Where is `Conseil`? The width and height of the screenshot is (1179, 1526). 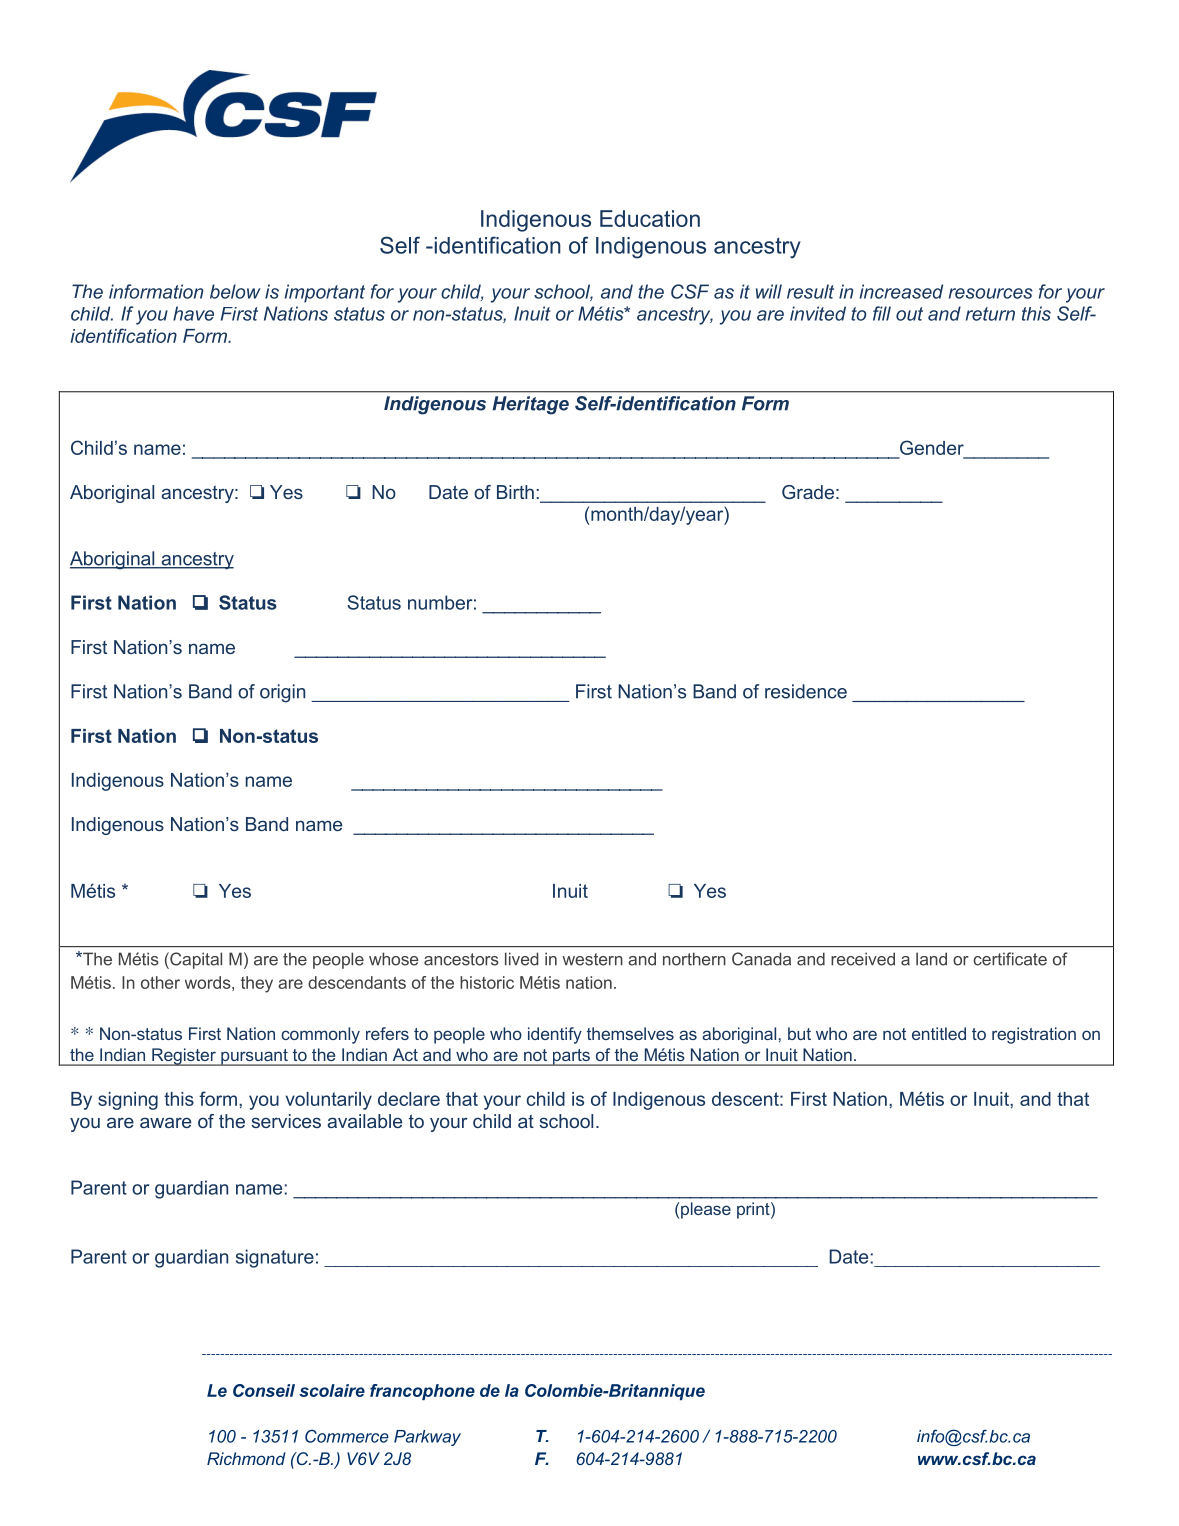 Conseil is located at coordinates (264, 1390).
